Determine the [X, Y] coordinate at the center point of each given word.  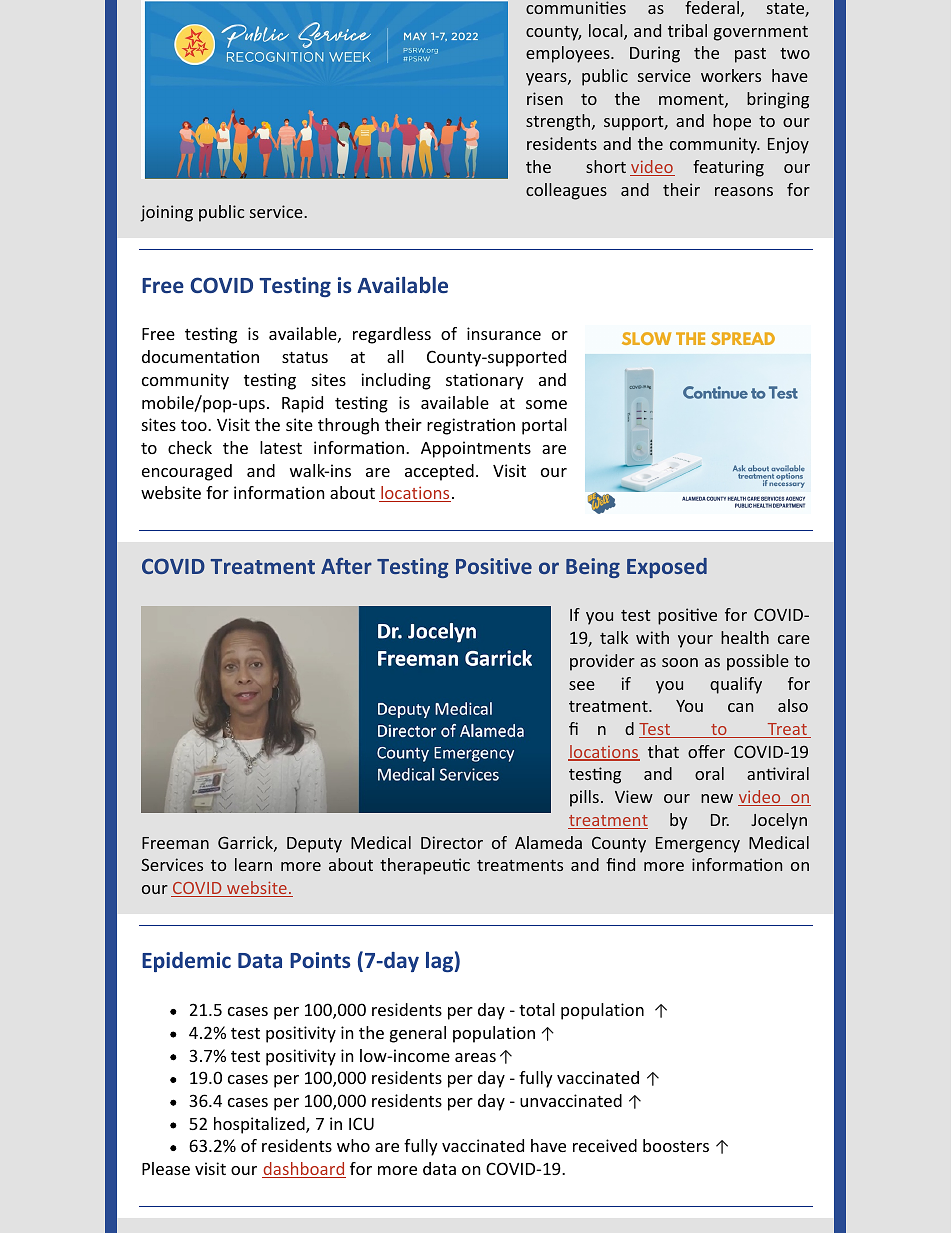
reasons [744, 191]
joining [166, 213]
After [346, 565]
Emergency [698, 845]
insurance [504, 333]
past [750, 55]
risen [545, 98]
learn [253, 864]
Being [593, 568]
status [305, 357]
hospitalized [260, 1125]
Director [452, 842]
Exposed [667, 568]
